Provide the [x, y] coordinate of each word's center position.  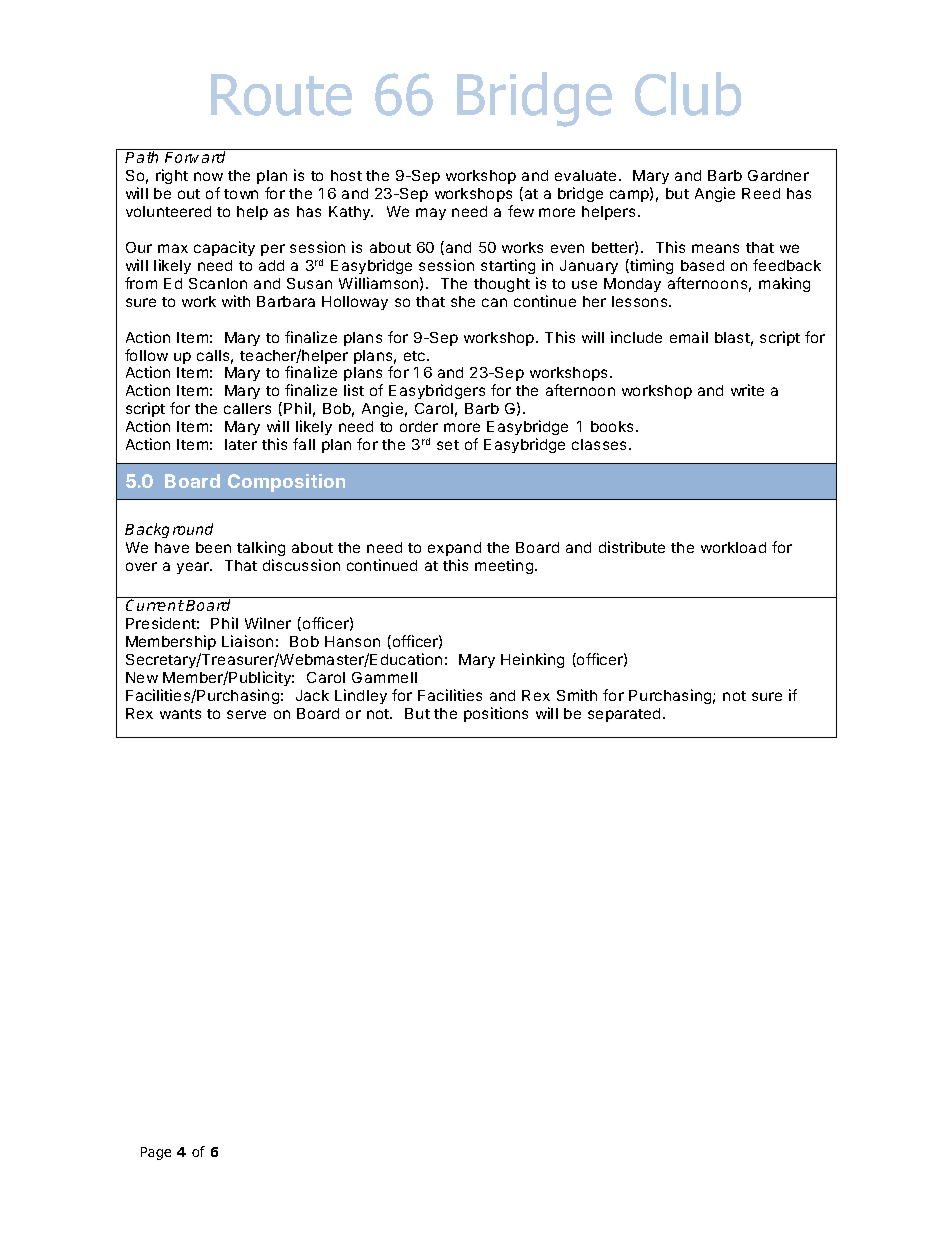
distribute [632, 547]
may [431, 214]
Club [688, 94]
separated [624, 715]
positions [496, 714]
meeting [504, 566]
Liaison [247, 641]
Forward [195, 157]
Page [156, 1153]
